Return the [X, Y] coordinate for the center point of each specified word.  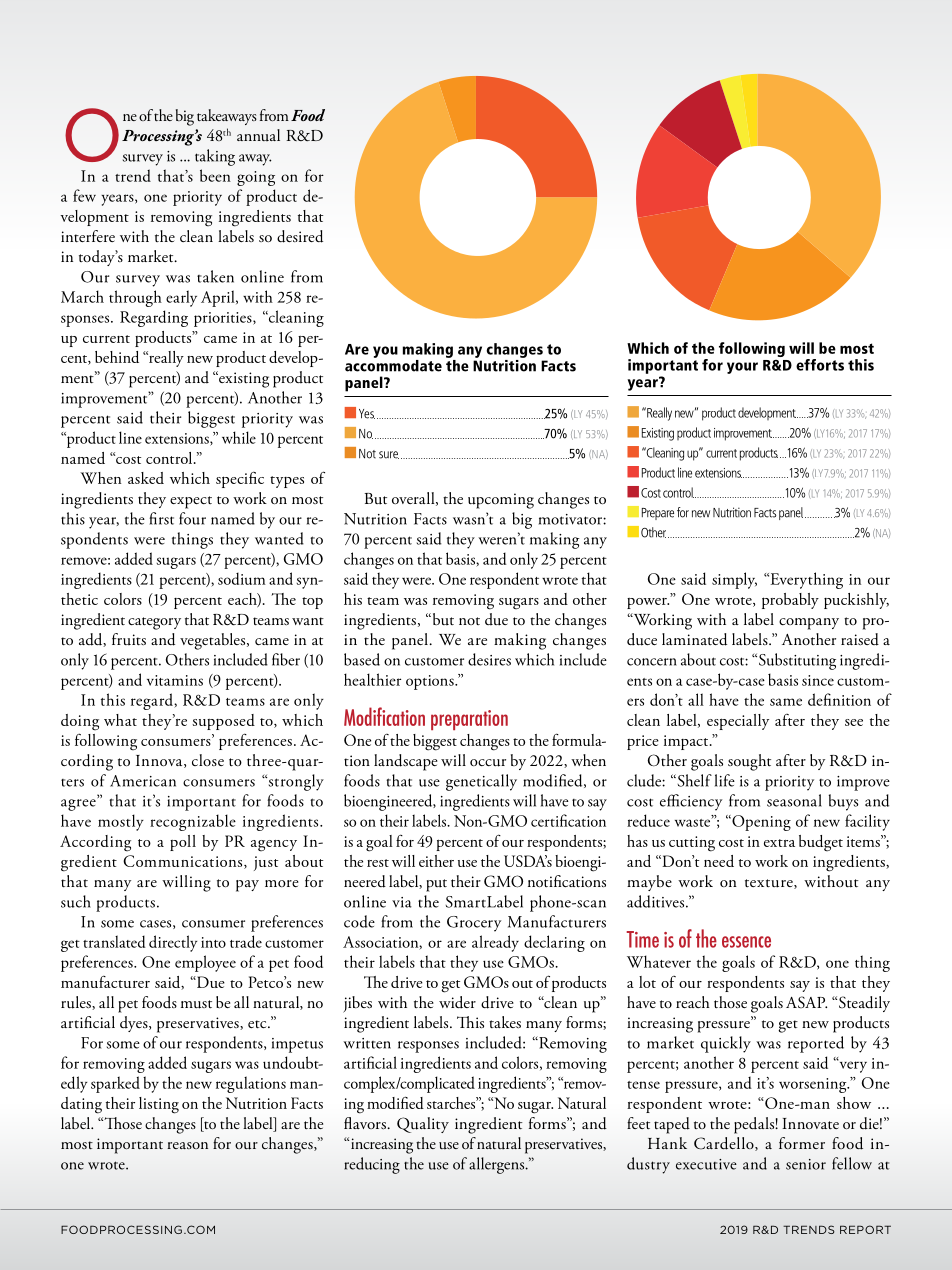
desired [300, 236]
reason [187, 1145]
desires [489, 659]
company [809, 624]
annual [258, 135]
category [154, 623]
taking [215, 157]
